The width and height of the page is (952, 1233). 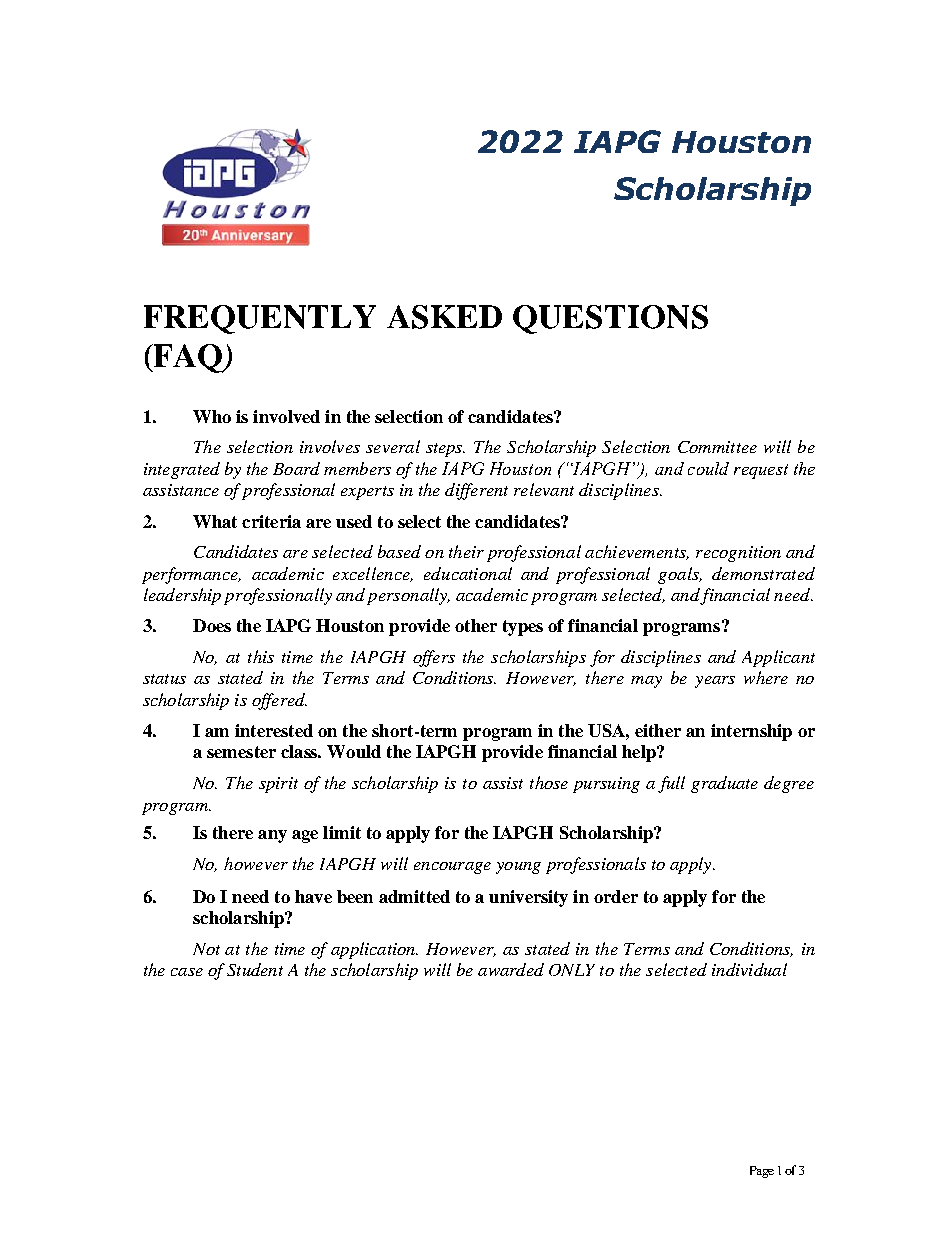 I want to click on Not, so click(x=206, y=949).
